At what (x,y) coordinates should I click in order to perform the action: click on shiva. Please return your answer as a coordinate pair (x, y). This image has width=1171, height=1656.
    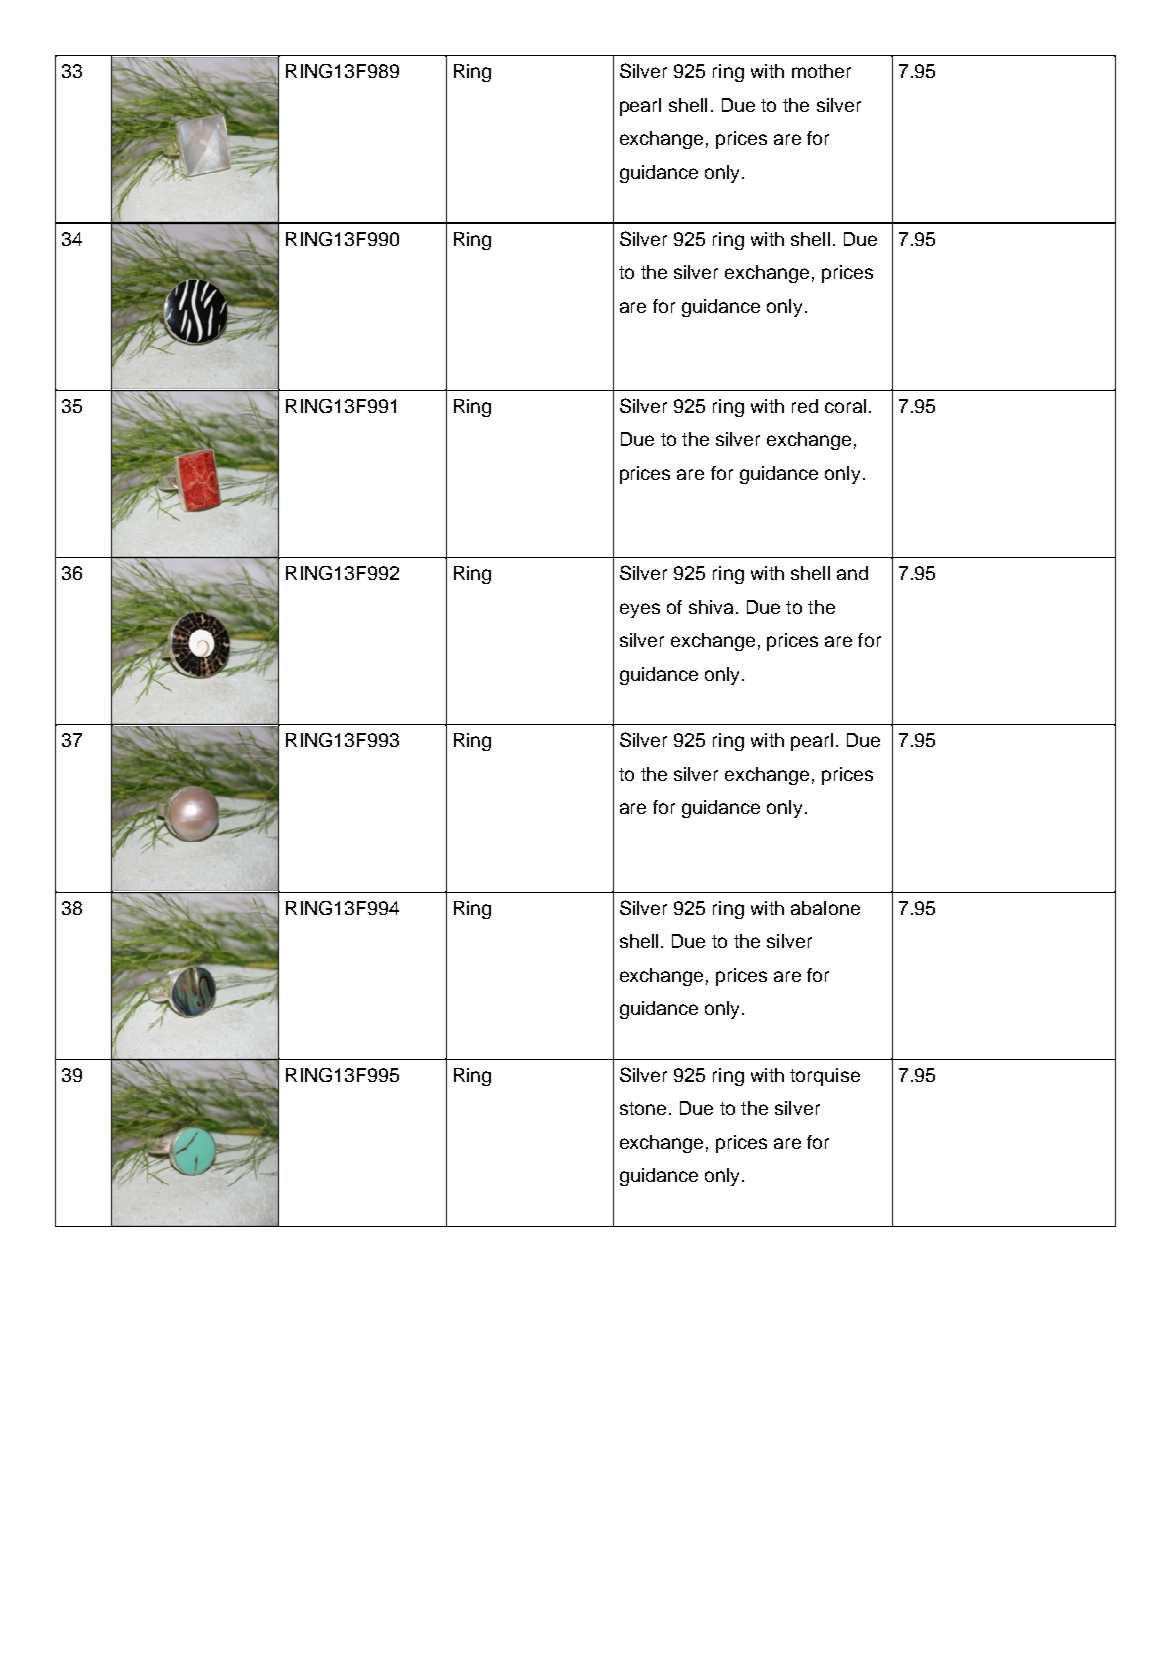
    Looking at the image, I should click on (711, 607).
